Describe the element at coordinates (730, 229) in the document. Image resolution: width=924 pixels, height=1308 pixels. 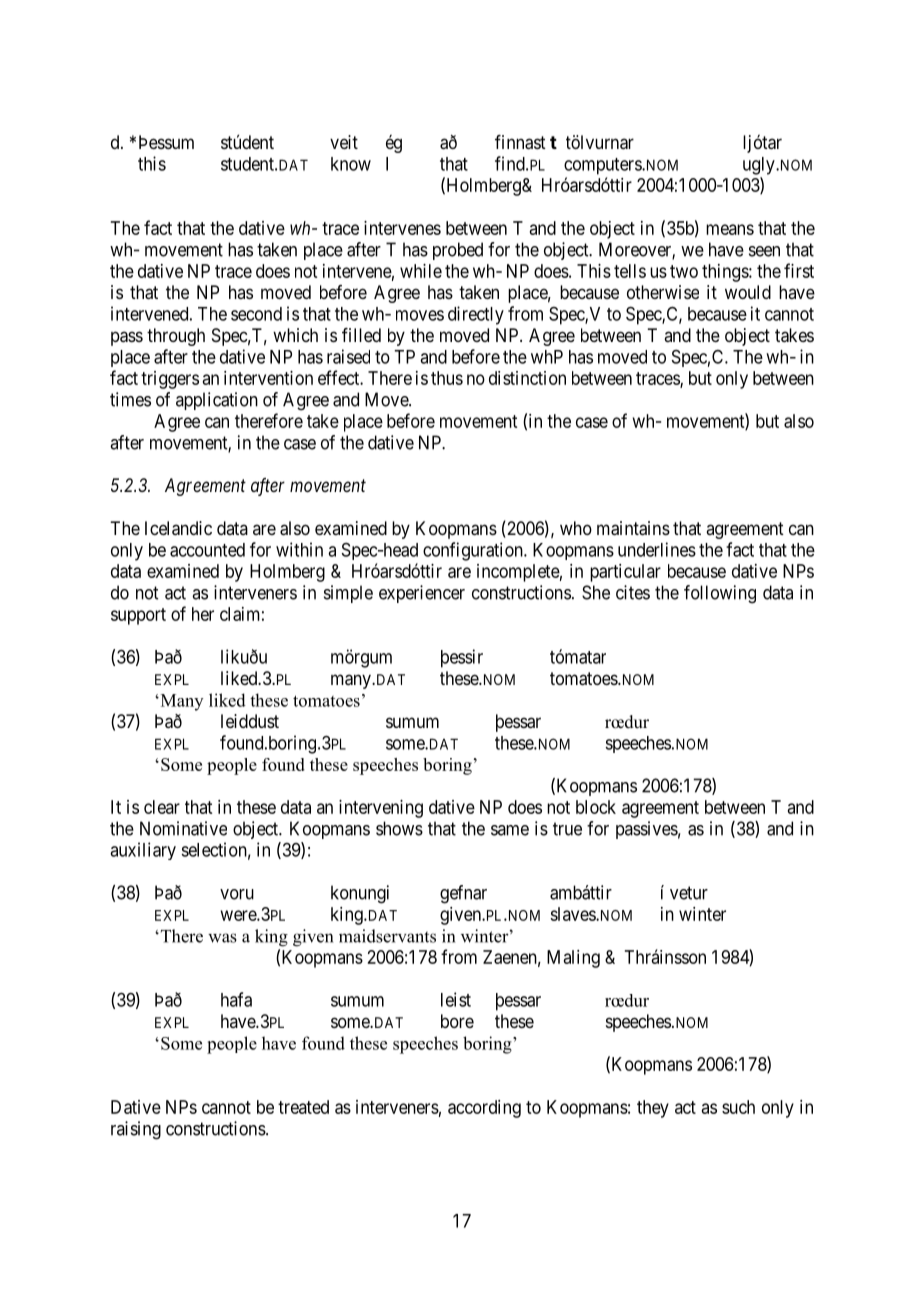
I see `means` at that location.
